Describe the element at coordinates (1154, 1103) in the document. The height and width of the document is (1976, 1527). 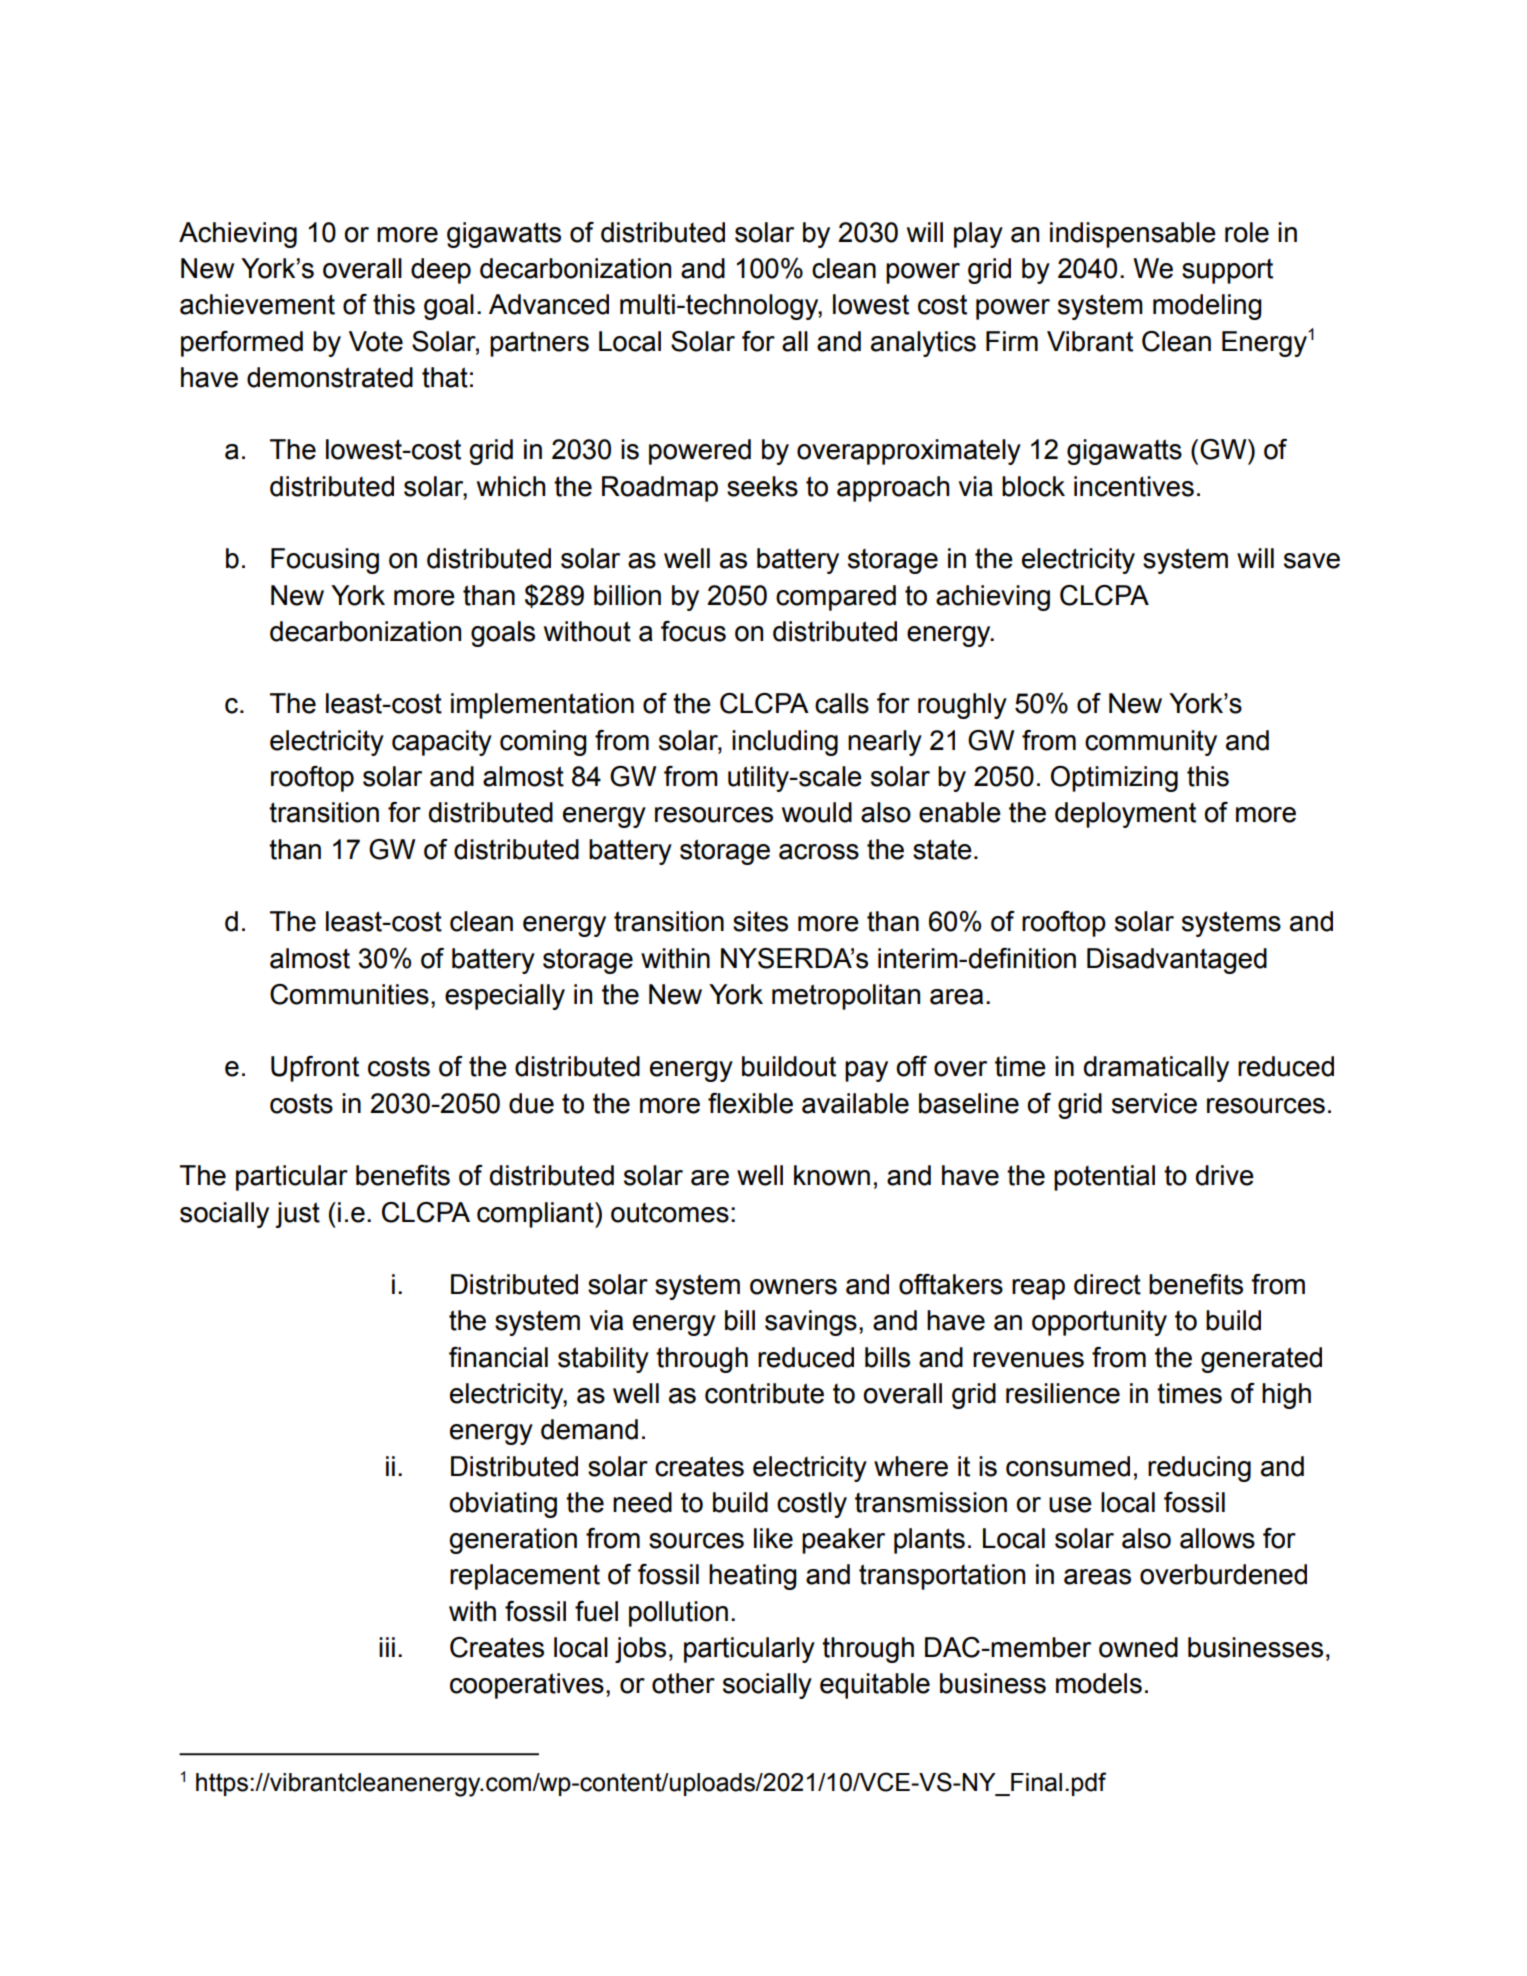
I see `service` at that location.
